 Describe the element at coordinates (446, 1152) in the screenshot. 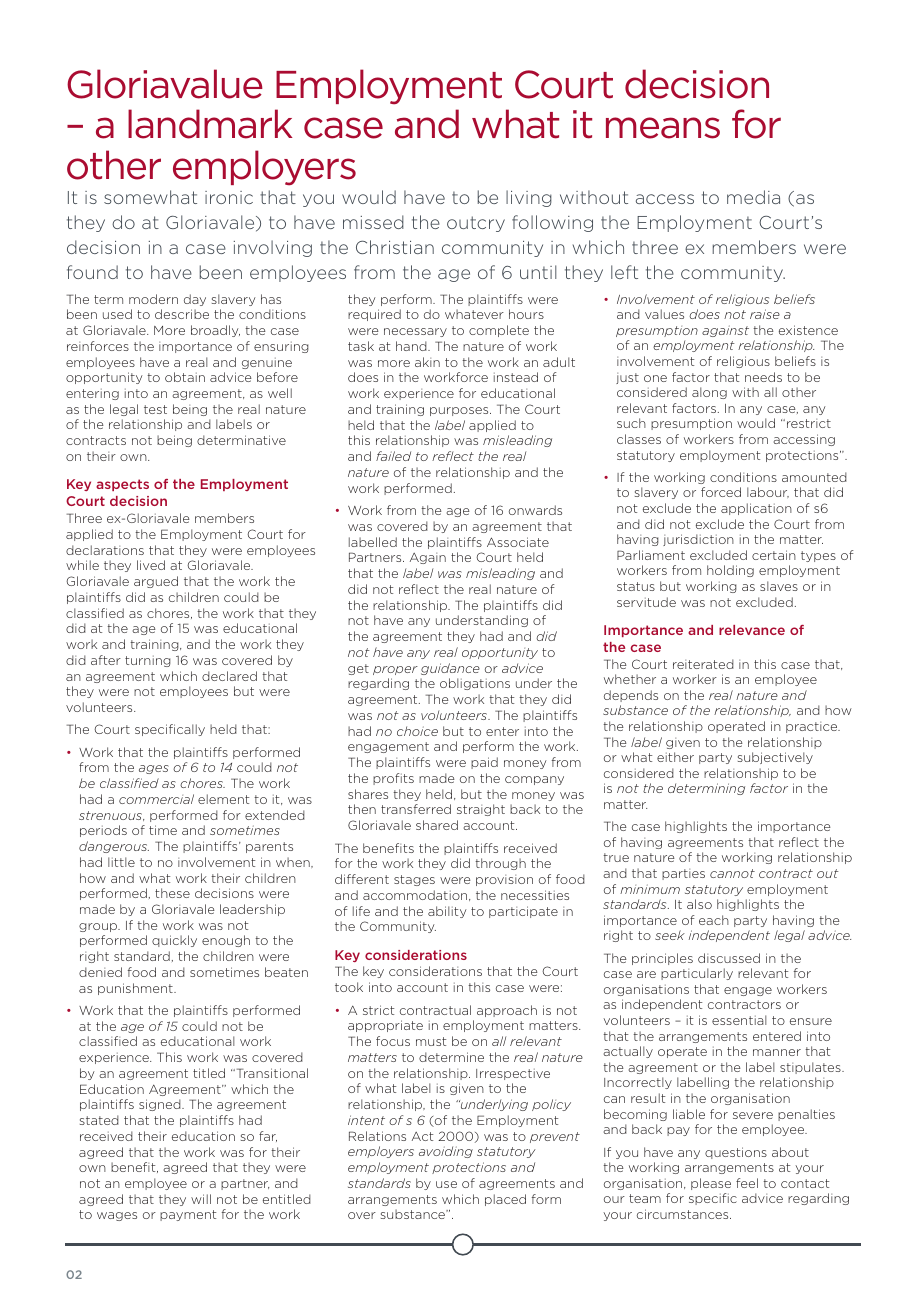

I see `avoiding` at that location.
